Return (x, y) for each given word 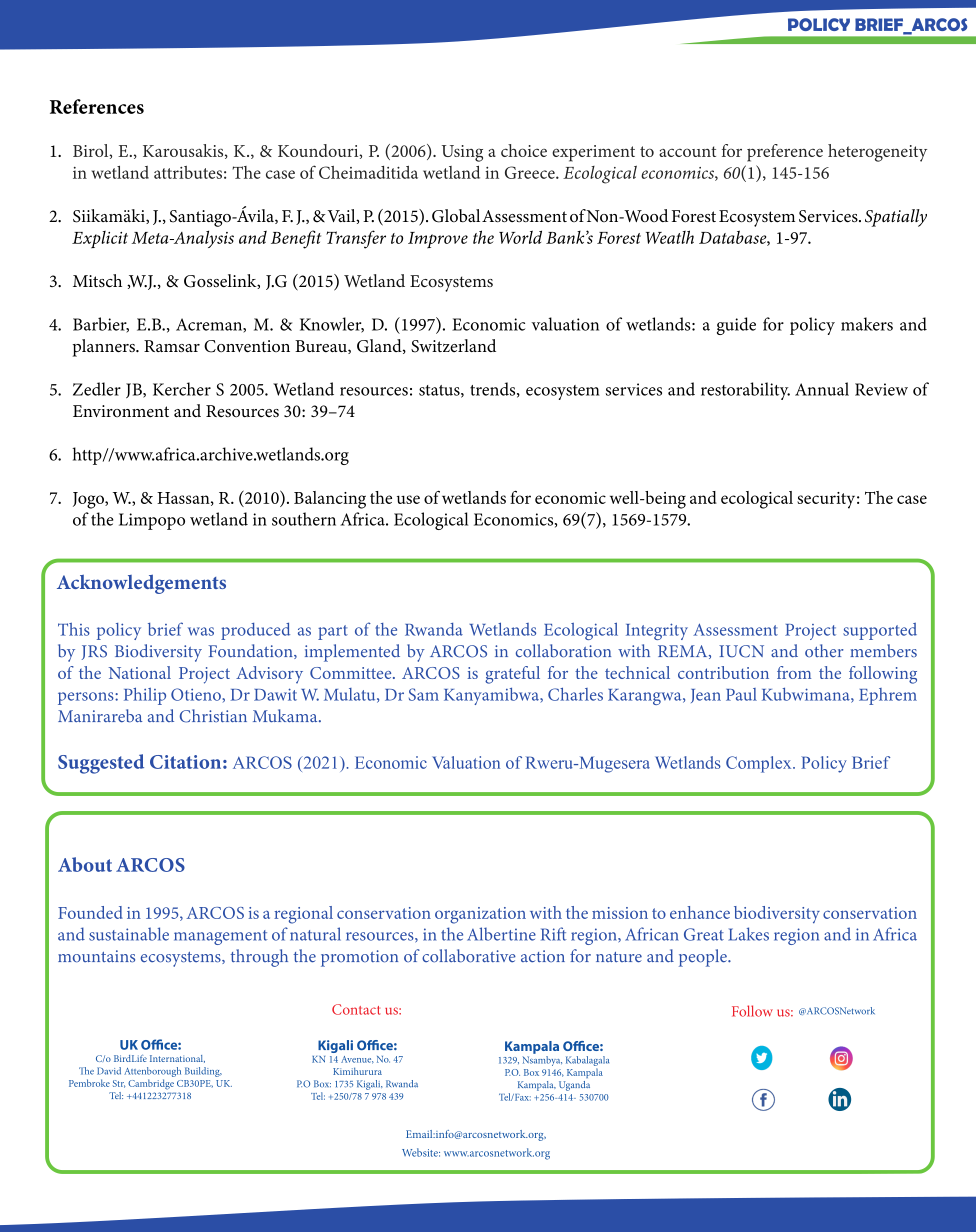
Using (462, 153)
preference (785, 153)
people (704, 958)
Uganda (574, 1086)
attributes (188, 172)
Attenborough (152, 1072)
